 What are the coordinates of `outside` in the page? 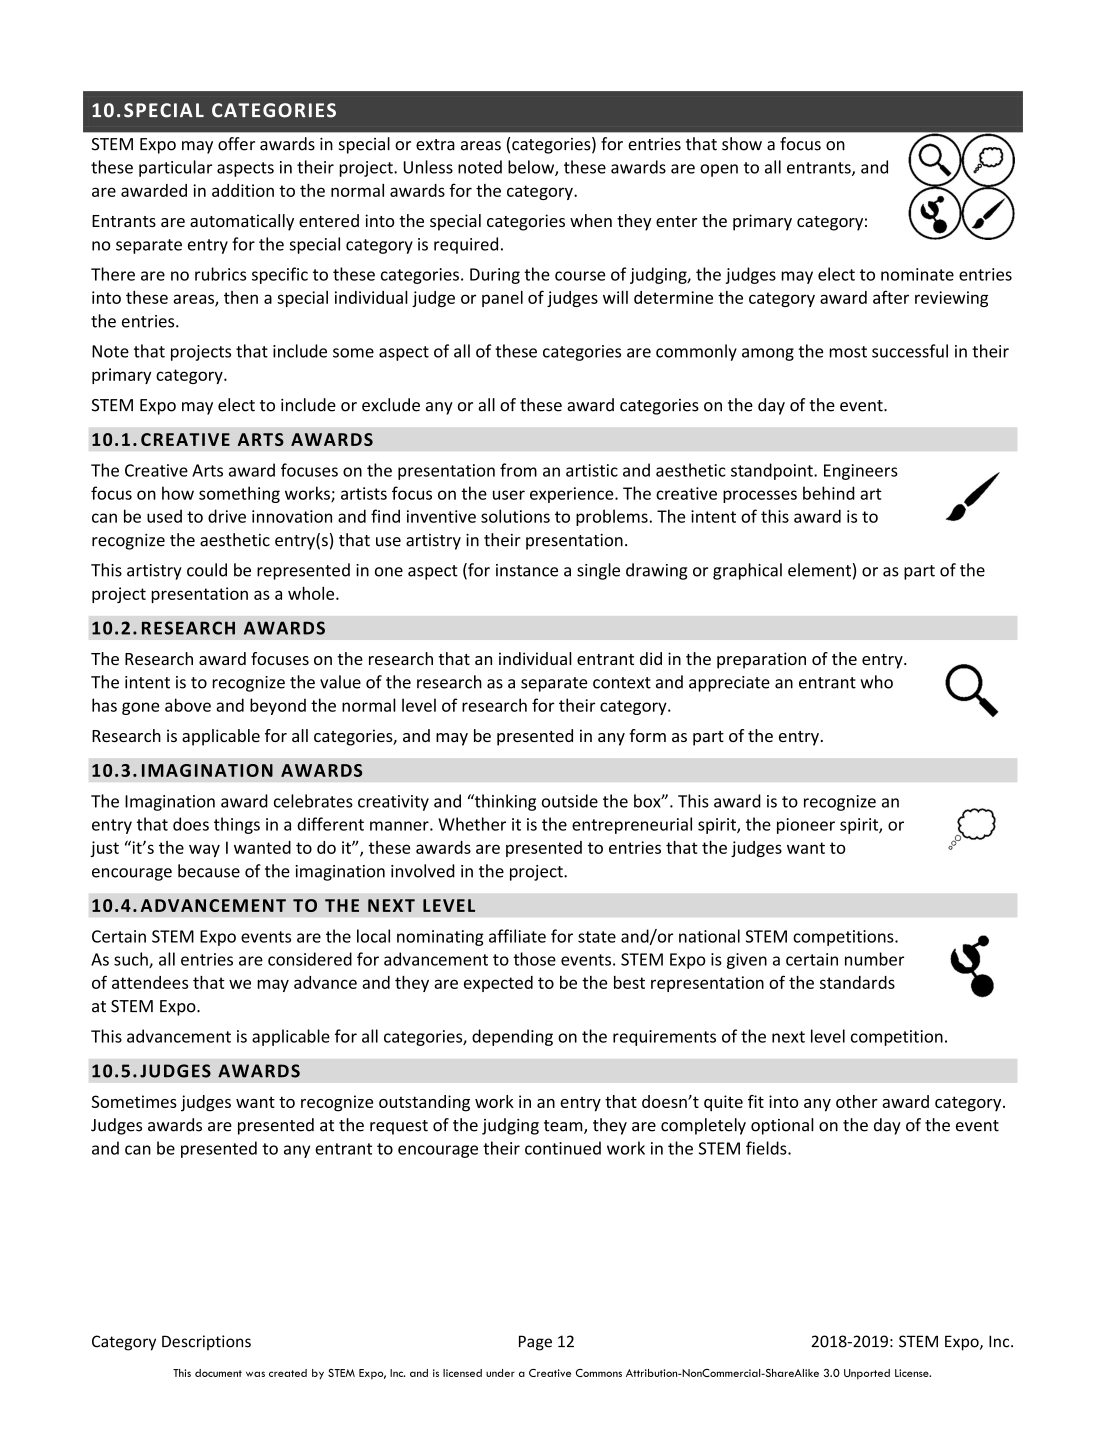 It's located at (570, 801).
